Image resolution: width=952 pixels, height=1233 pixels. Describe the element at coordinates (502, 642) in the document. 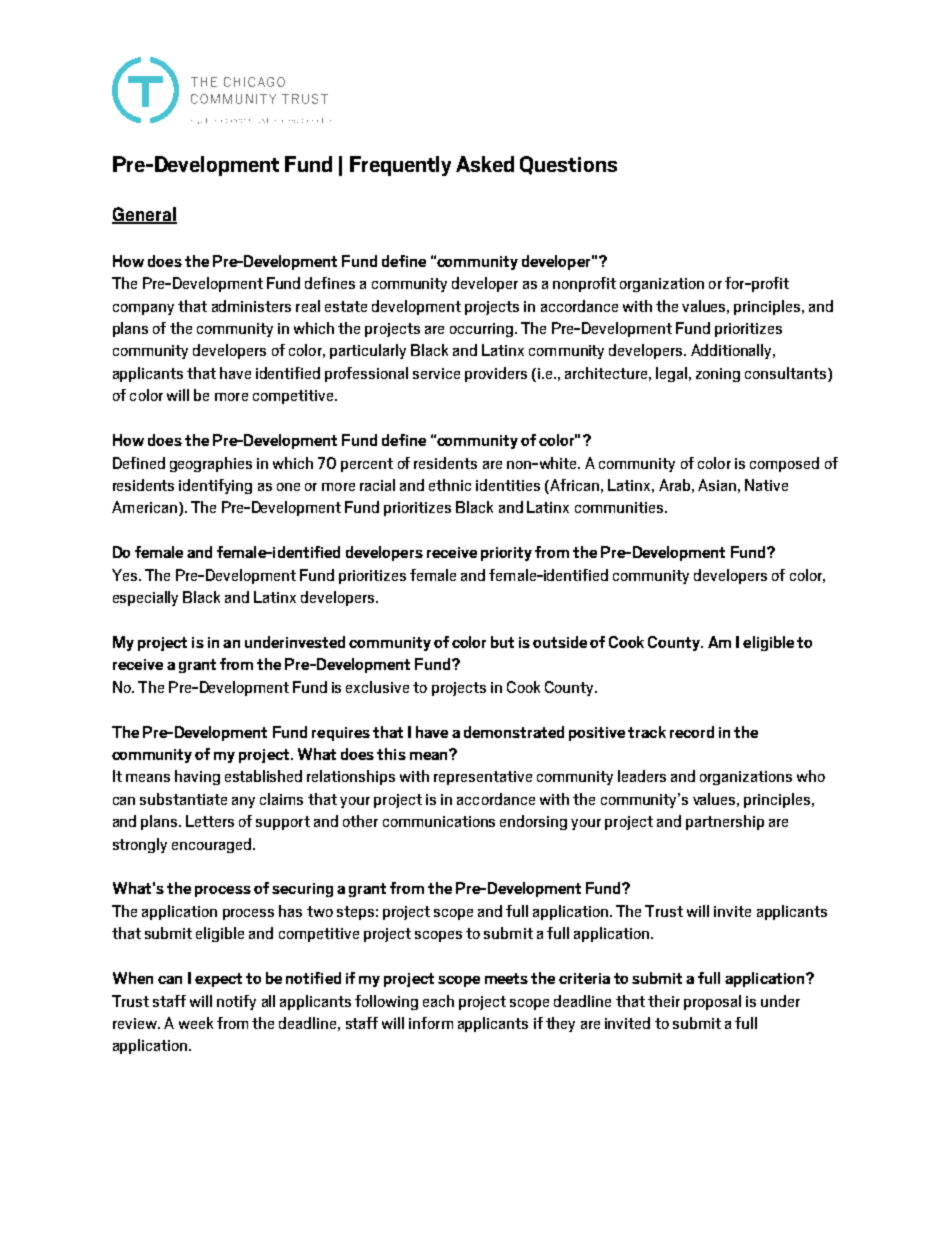

I see `but` at that location.
